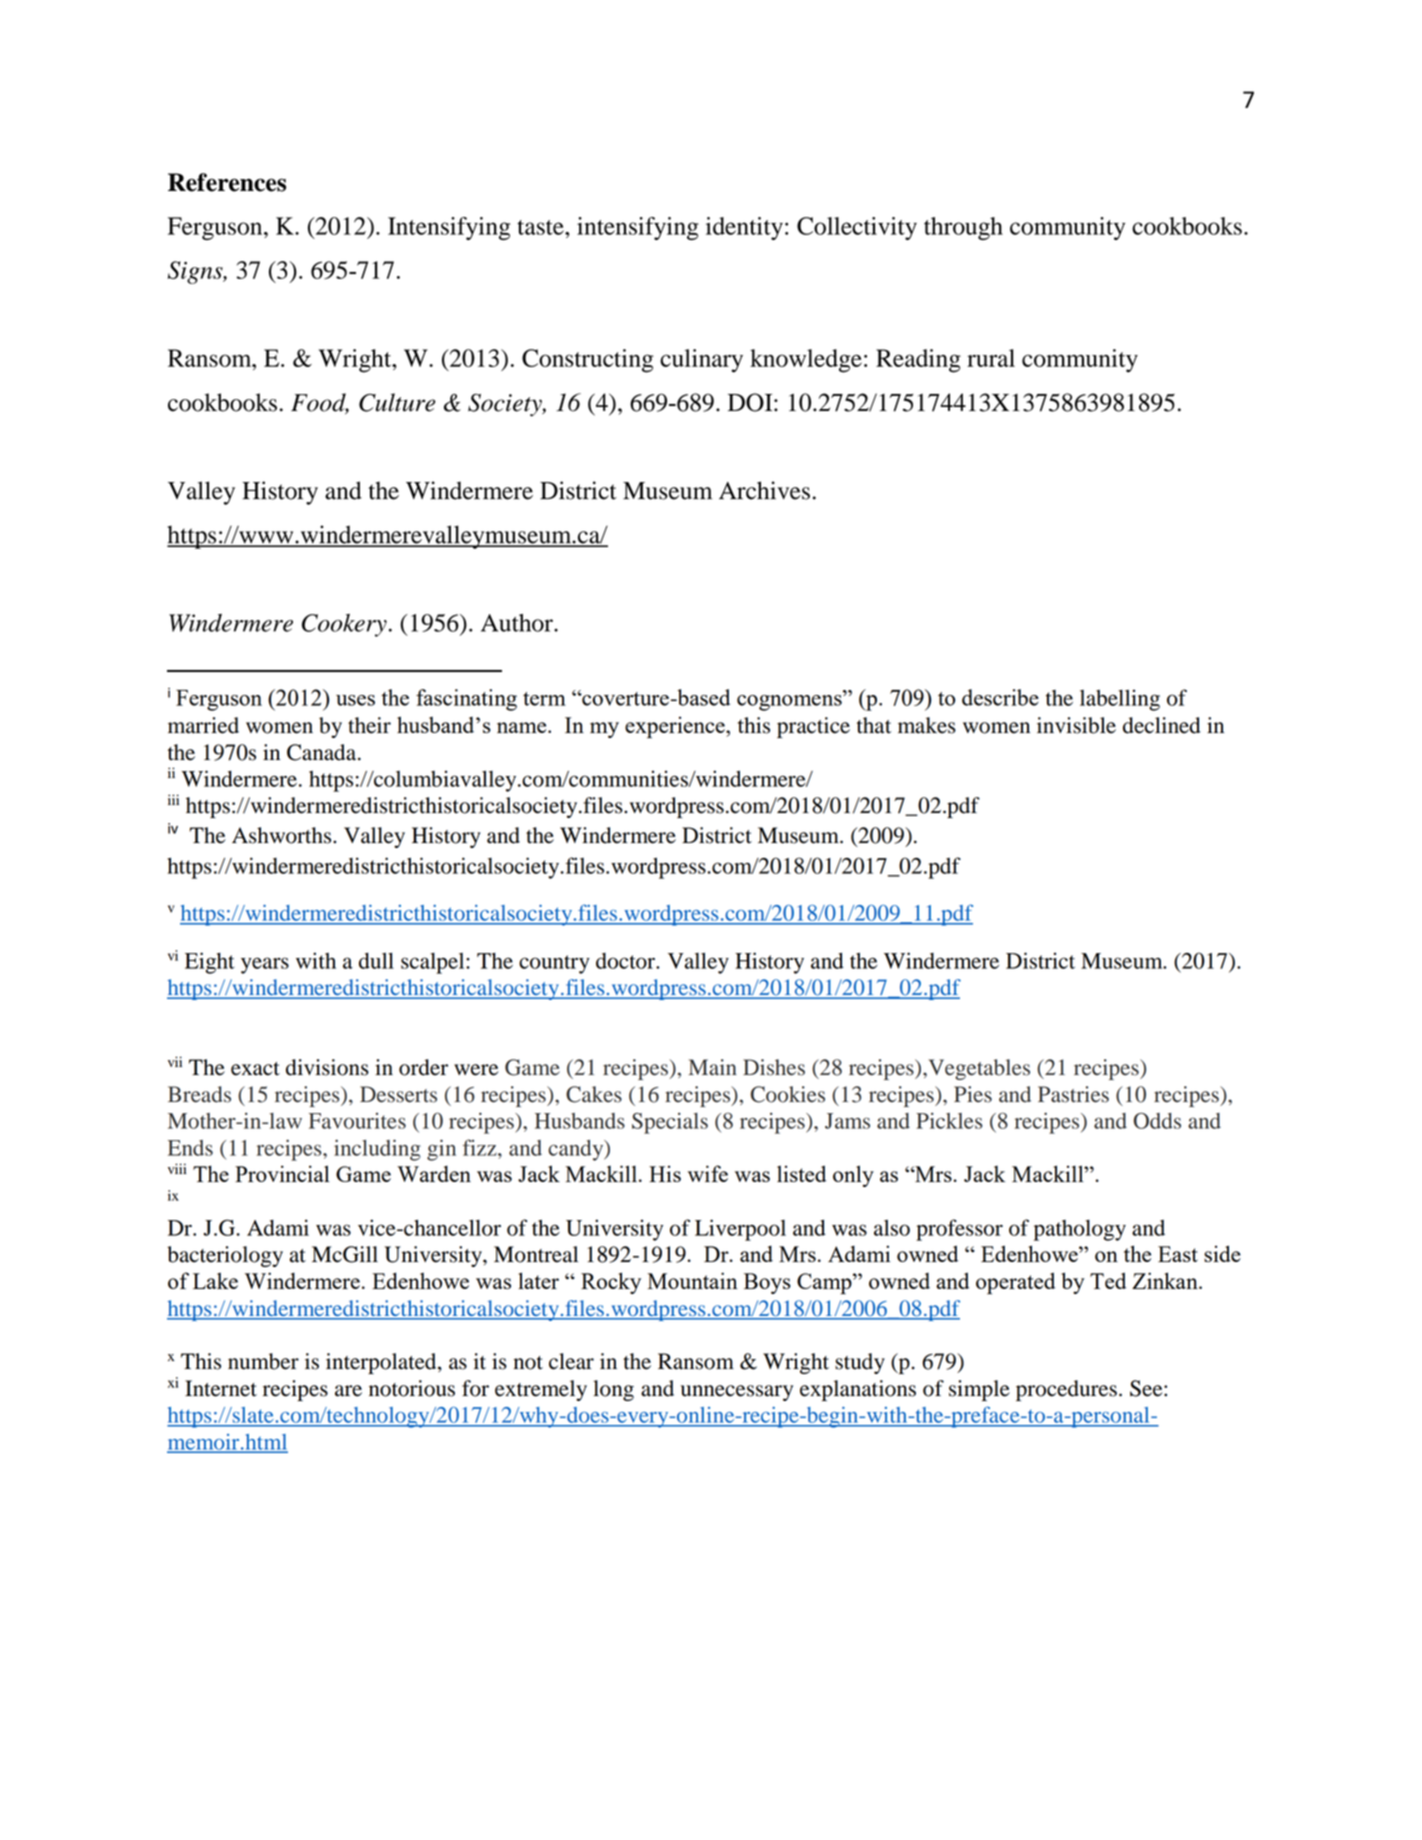 The height and width of the page is (1840, 1422). Describe the element at coordinates (265, 965) in the page. I see `years` at that location.
